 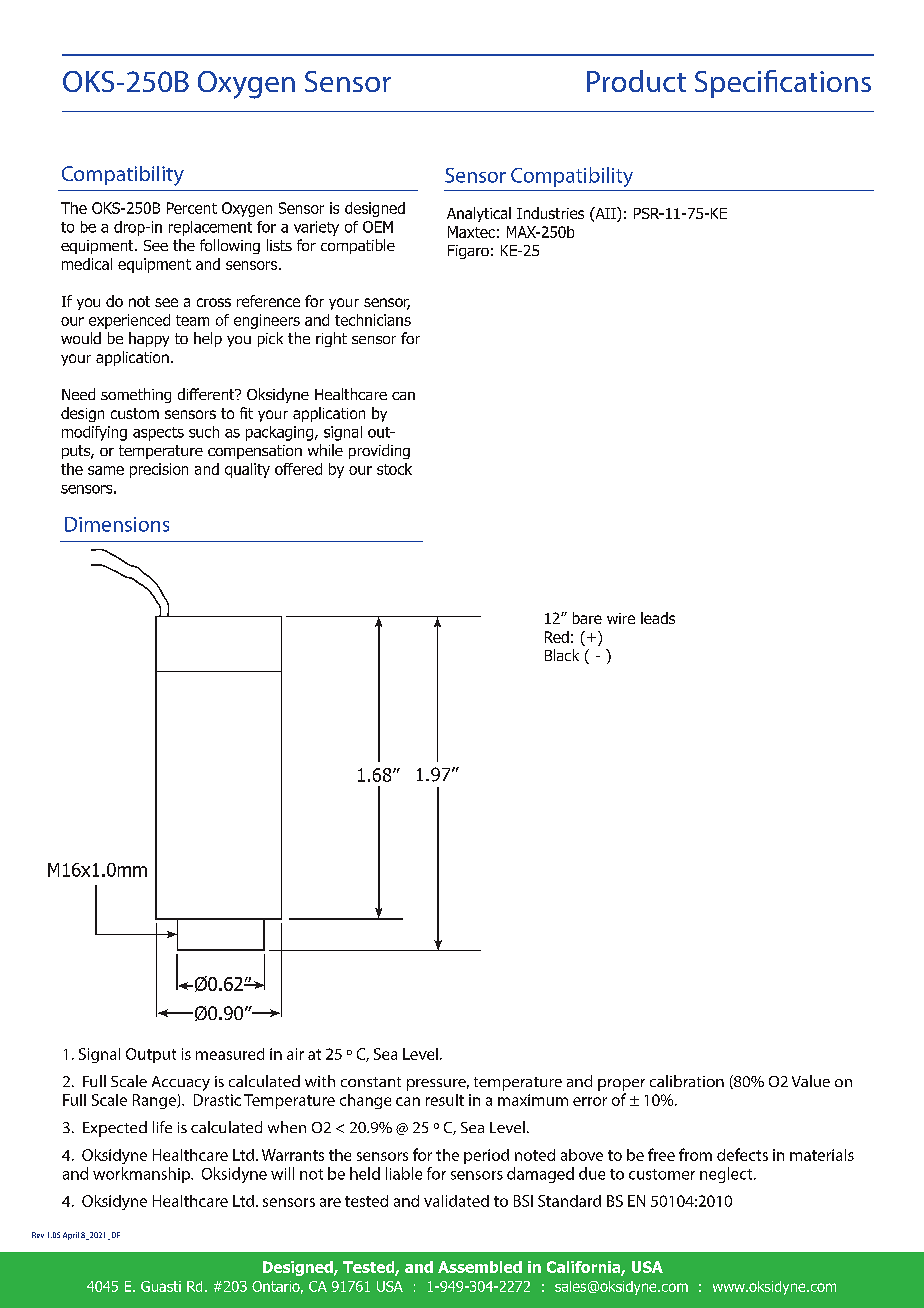 What do you see at coordinates (727, 1175) in the document?
I see `neglect` at bounding box center [727, 1175].
